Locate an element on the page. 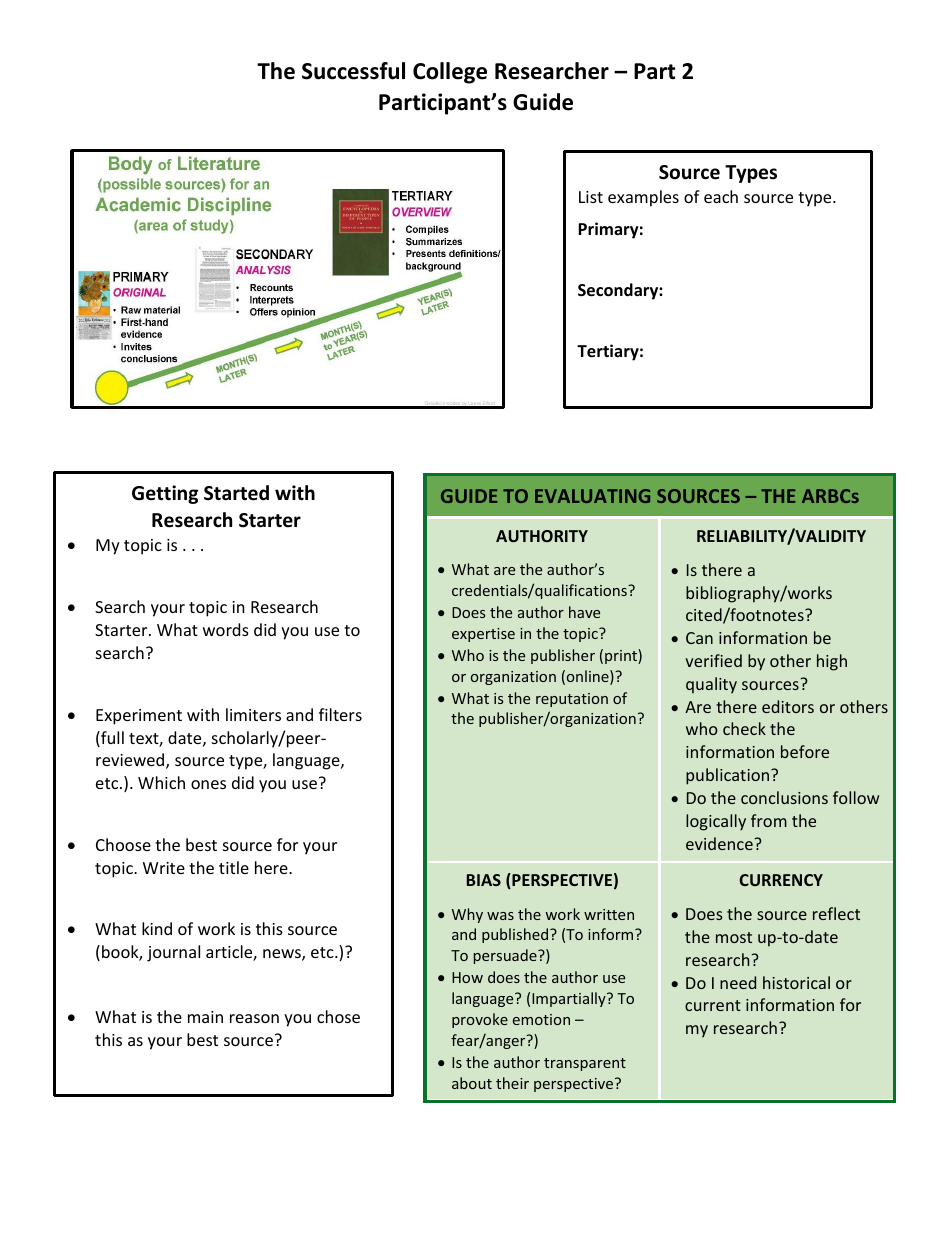 Image resolution: width=952 pixels, height=1233 pixels. ones is located at coordinates (208, 784).
